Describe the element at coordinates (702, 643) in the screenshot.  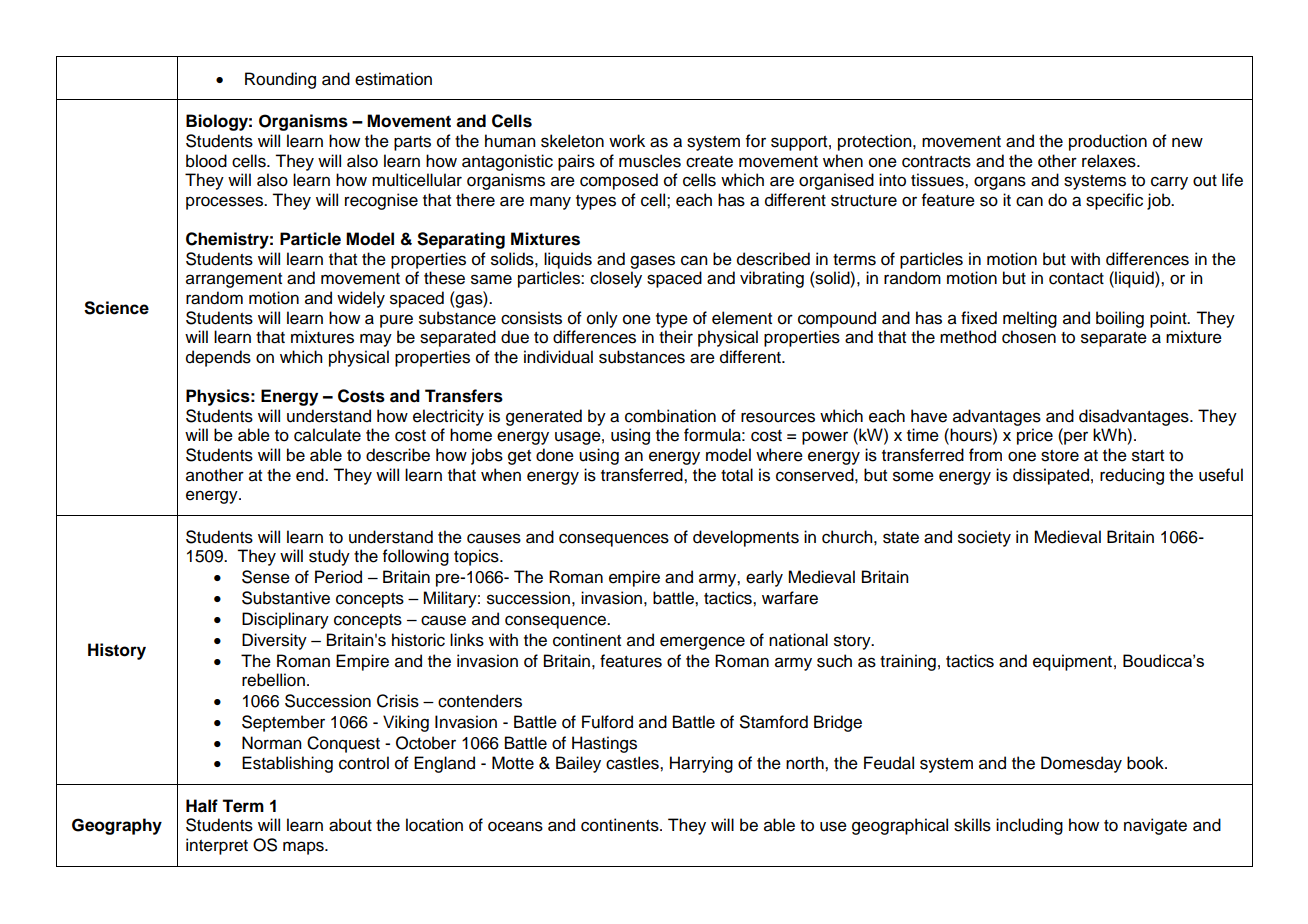
I see `emergence` at that location.
